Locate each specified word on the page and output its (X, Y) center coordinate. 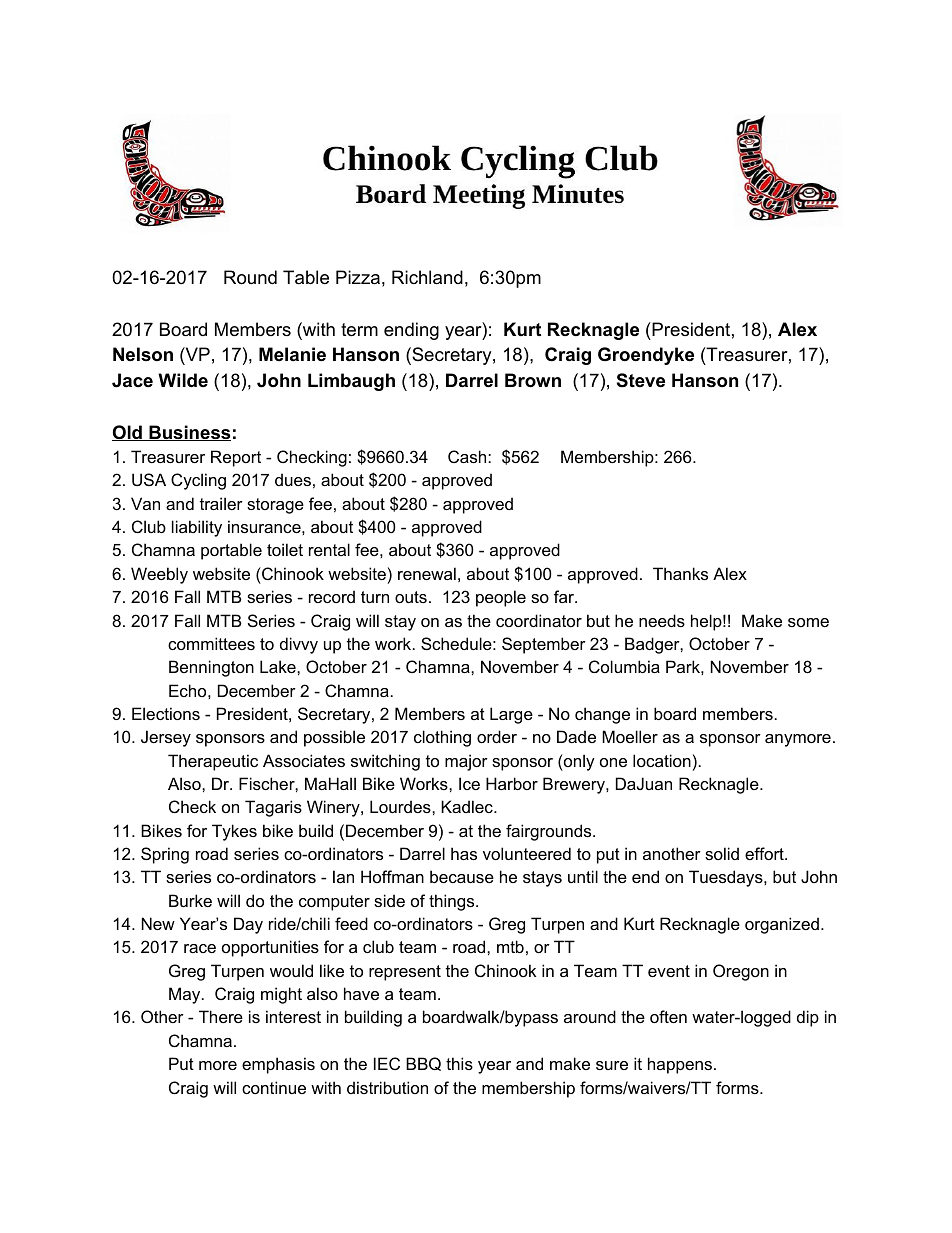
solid (722, 853)
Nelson (143, 354)
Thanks (680, 573)
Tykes (234, 832)
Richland (427, 277)
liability (197, 528)
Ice (469, 783)
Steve (641, 380)
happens (680, 1065)
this (459, 1063)
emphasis (278, 1065)
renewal (427, 573)
